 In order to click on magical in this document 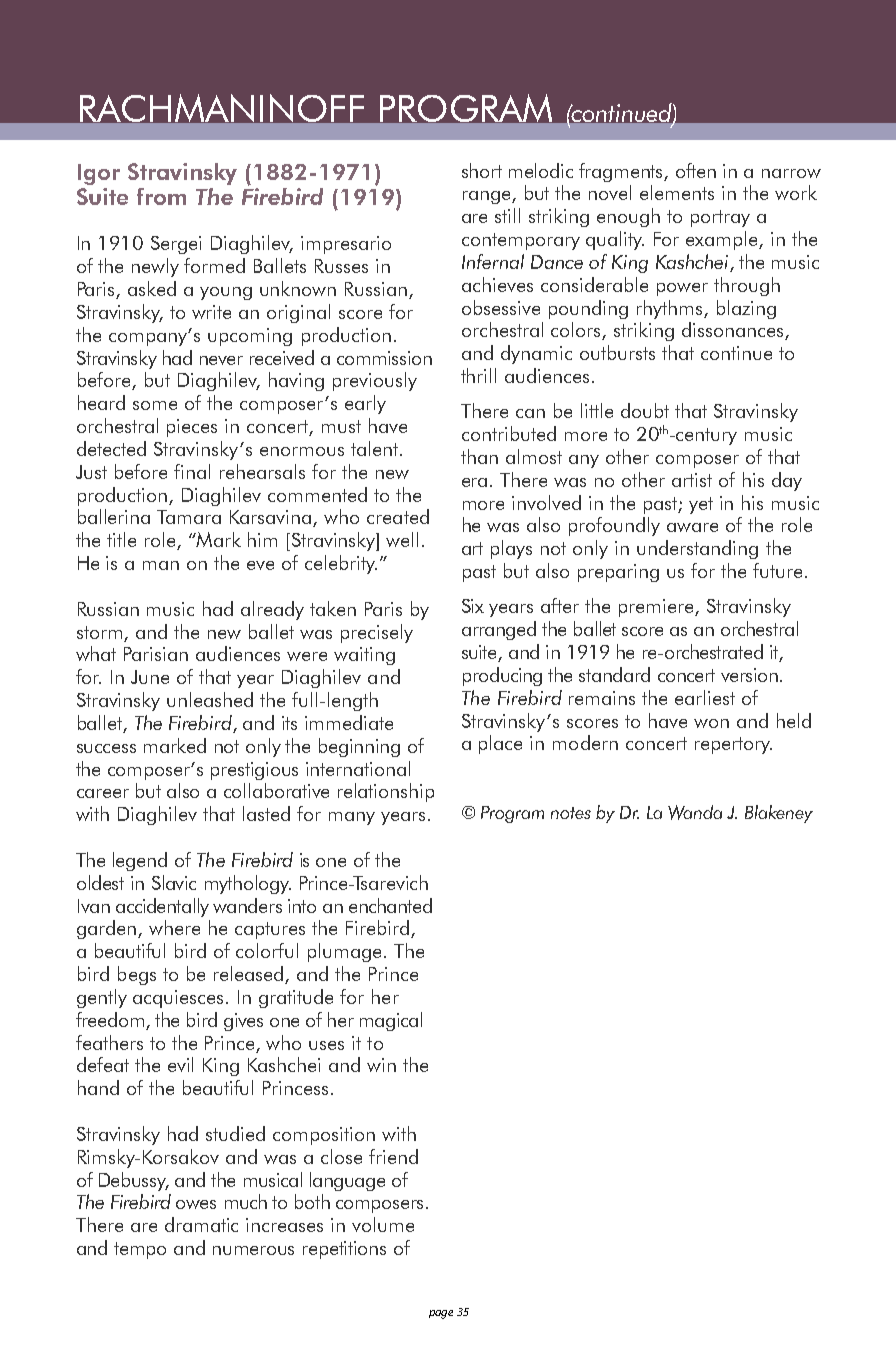, I will do `click(391, 1021)`.
